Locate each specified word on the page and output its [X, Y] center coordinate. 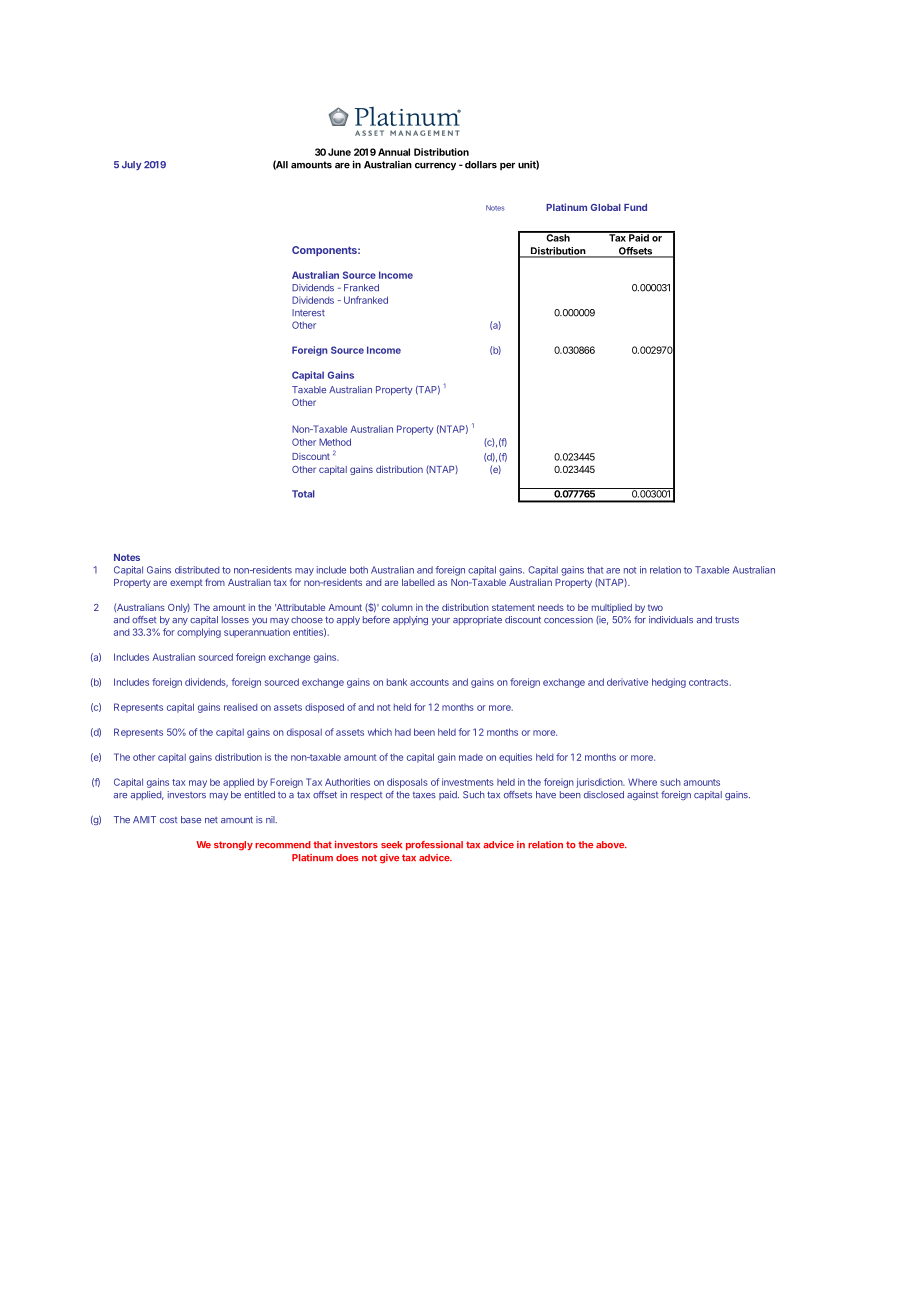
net [211, 820]
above [611, 845]
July [132, 165]
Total [303, 494]
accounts [429, 682]
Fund [635, 207]
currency [435, 167]
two [655, 607]
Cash [558, 237]
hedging [669, 683]
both [359, 570]
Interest [308, 313]
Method [335, 442]
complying [199, 633]
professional [434, 845]
